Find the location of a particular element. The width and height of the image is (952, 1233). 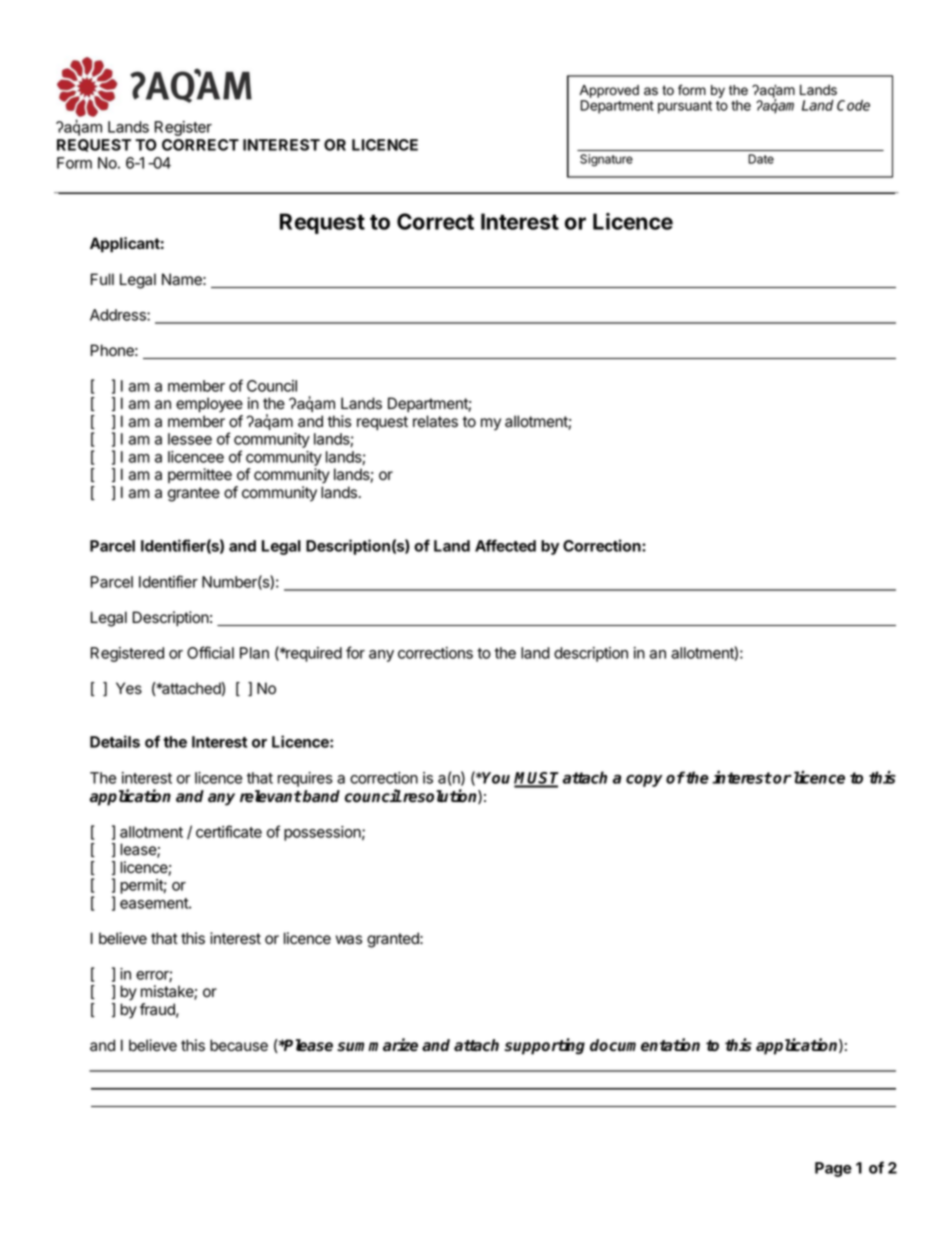

Signature is located at coordinates (606, 160).
